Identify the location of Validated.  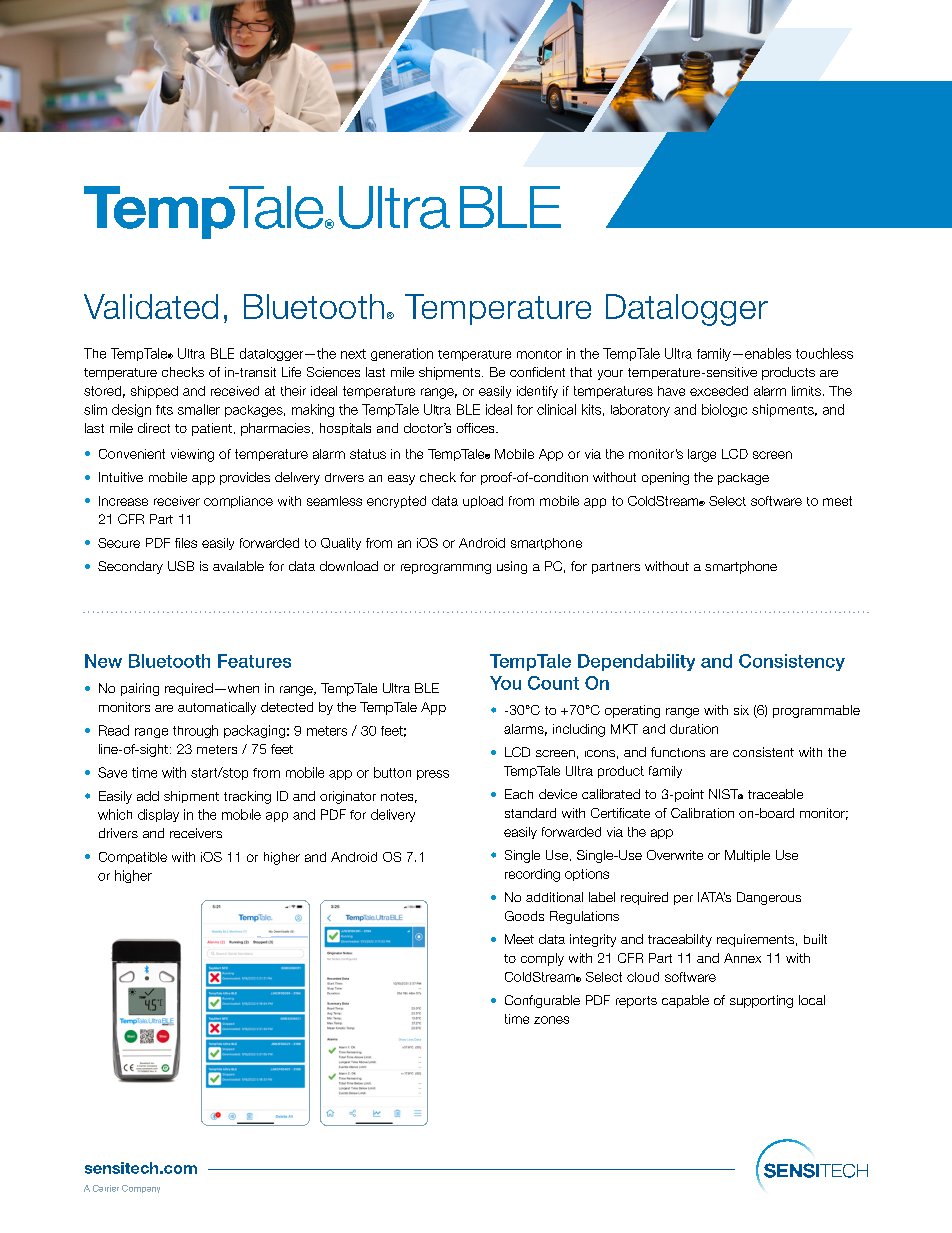
(151, 306).
